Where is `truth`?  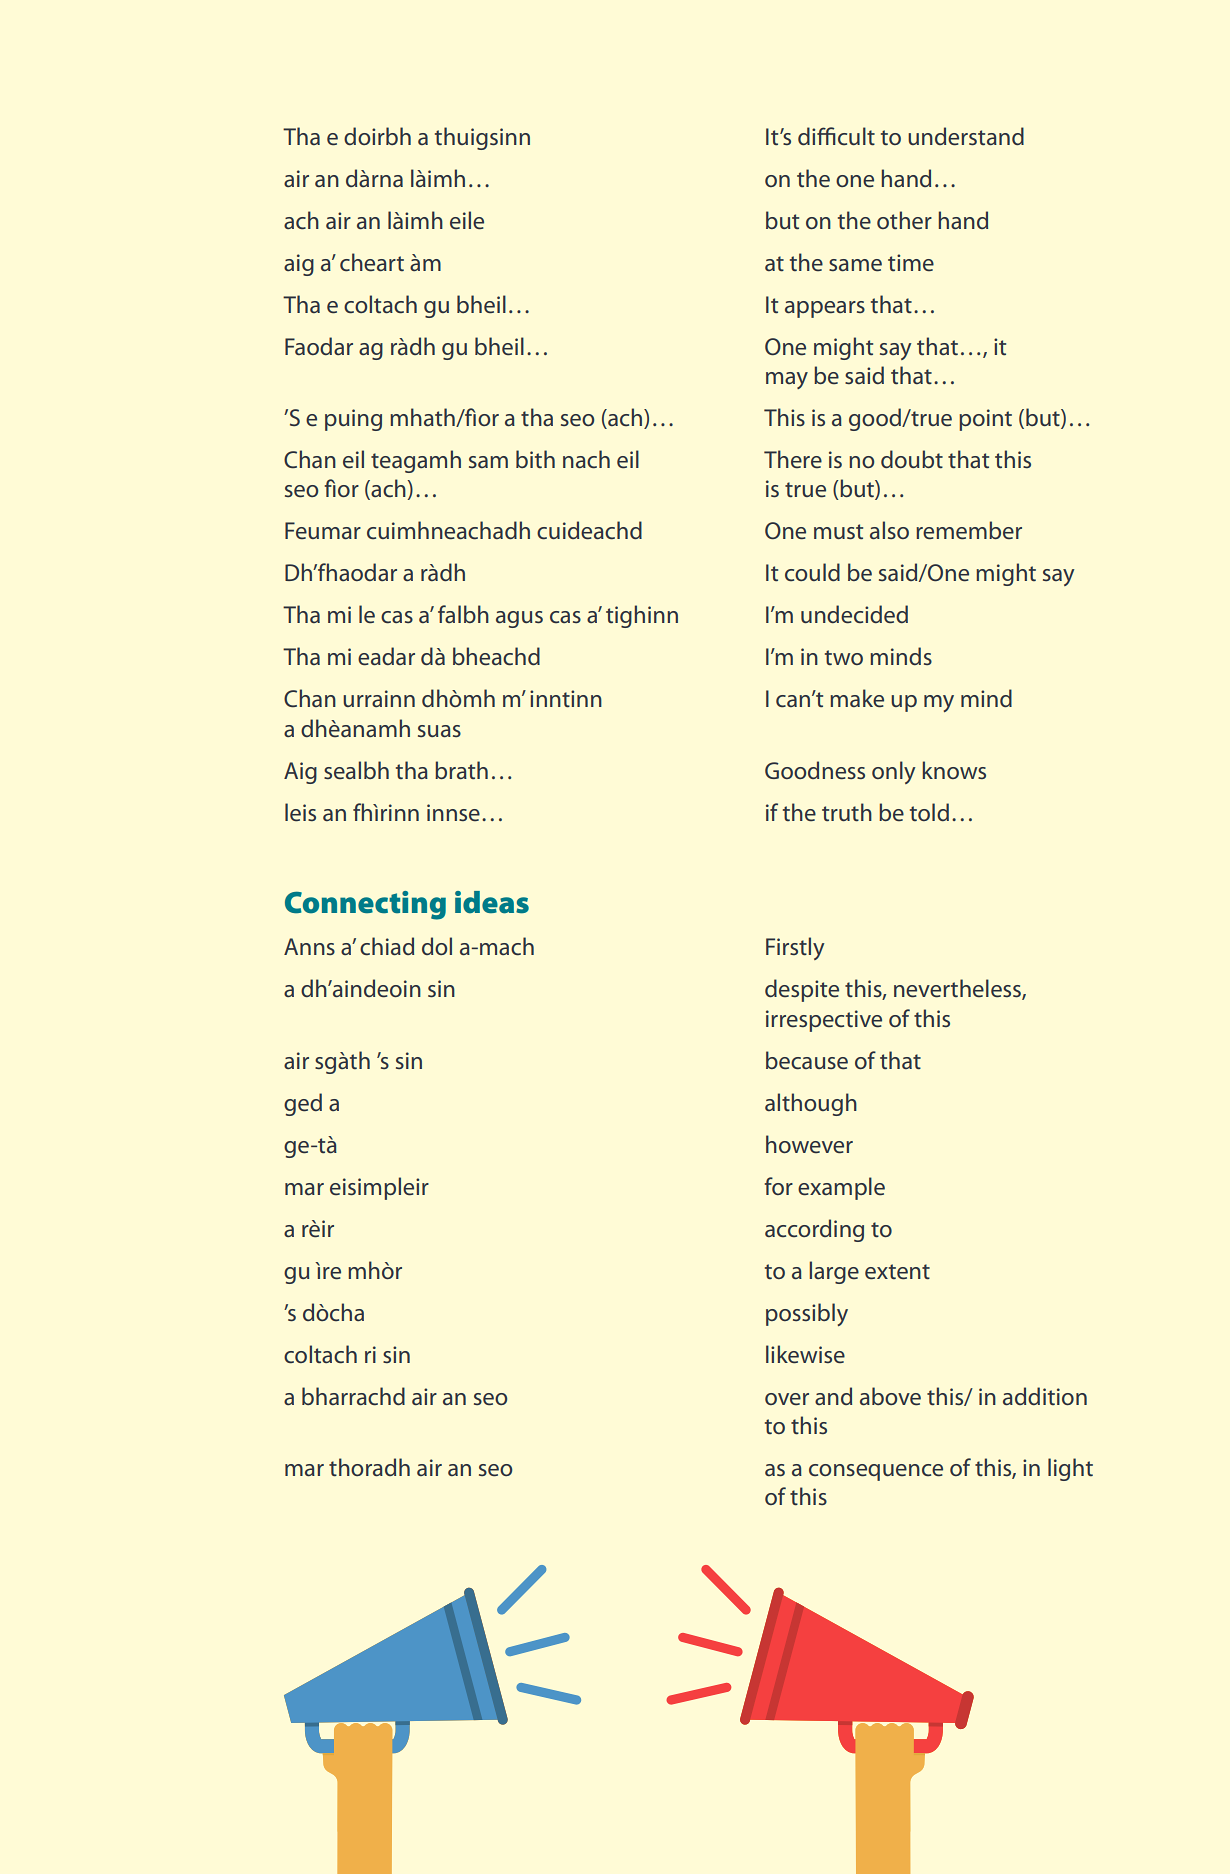 truth is located at coordinates (847, 812).
